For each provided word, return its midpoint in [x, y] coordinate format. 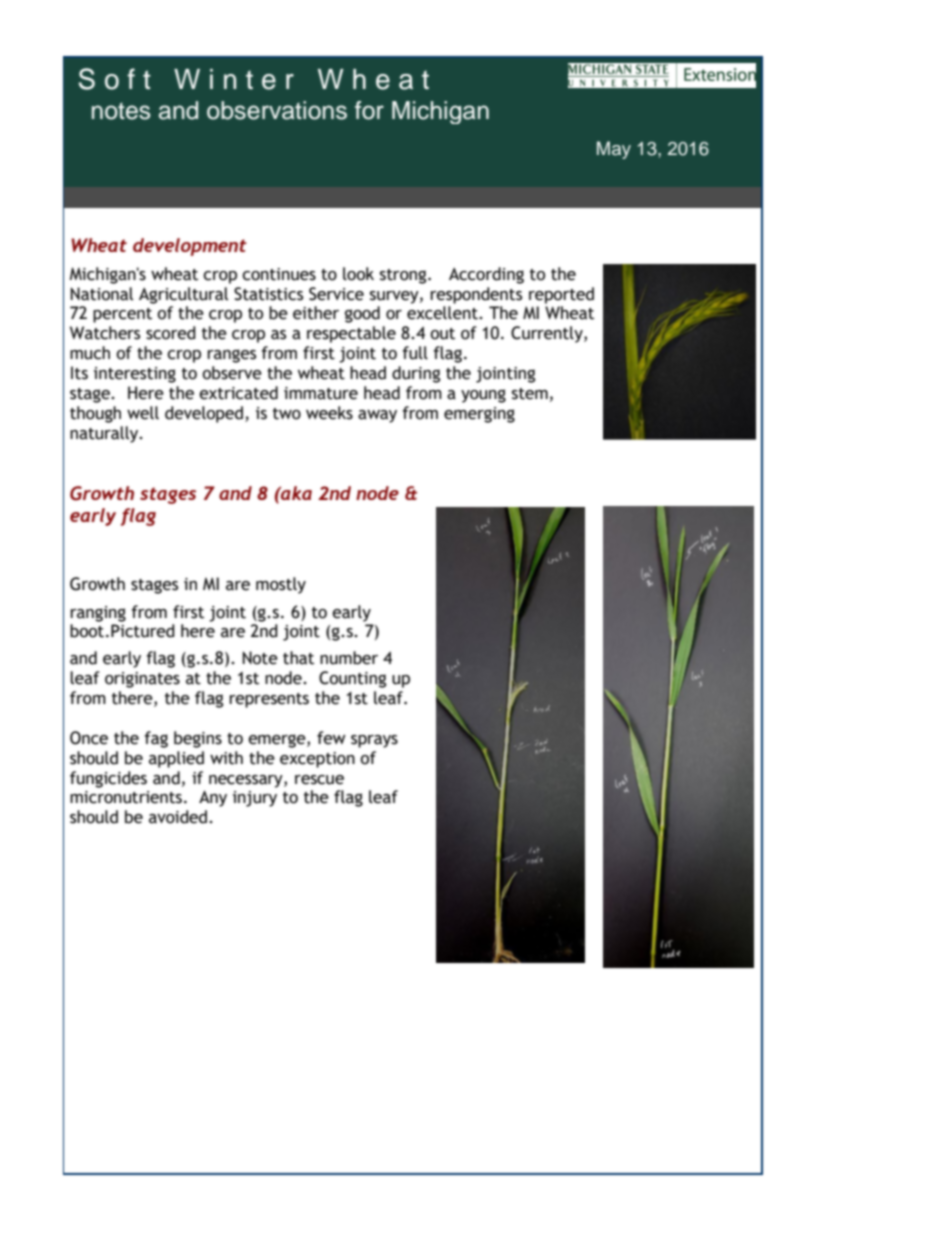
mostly [281, 585]
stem [530, 394]
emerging [479, 415]
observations [277, 110]
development [190, 247]
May [614, 150]
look [358, 274]
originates [142, 680]
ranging [98, 614]
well [143, 413]
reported [561, 295]
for [369, 110]
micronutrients [127, 797]
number [349, 658]
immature [321, 393]
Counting [353, 679]
